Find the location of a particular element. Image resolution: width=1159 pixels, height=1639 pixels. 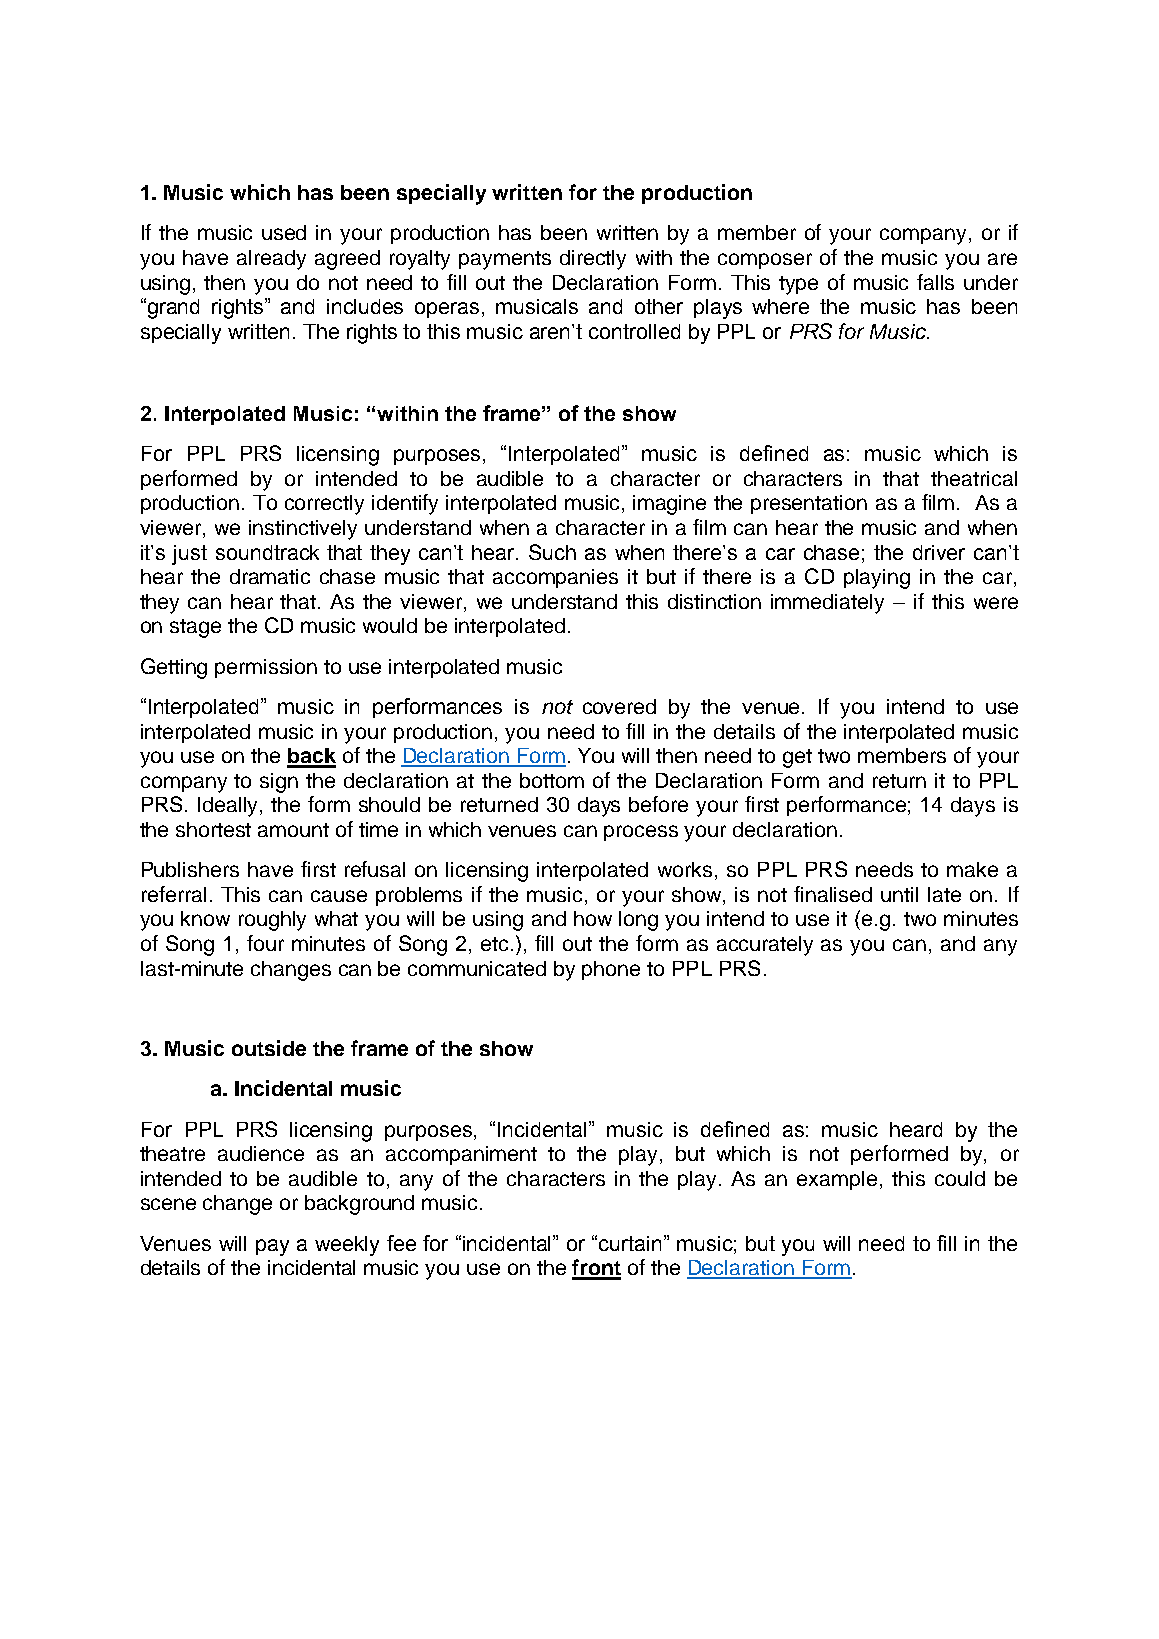

falls is located at coordinates (935, 282).
